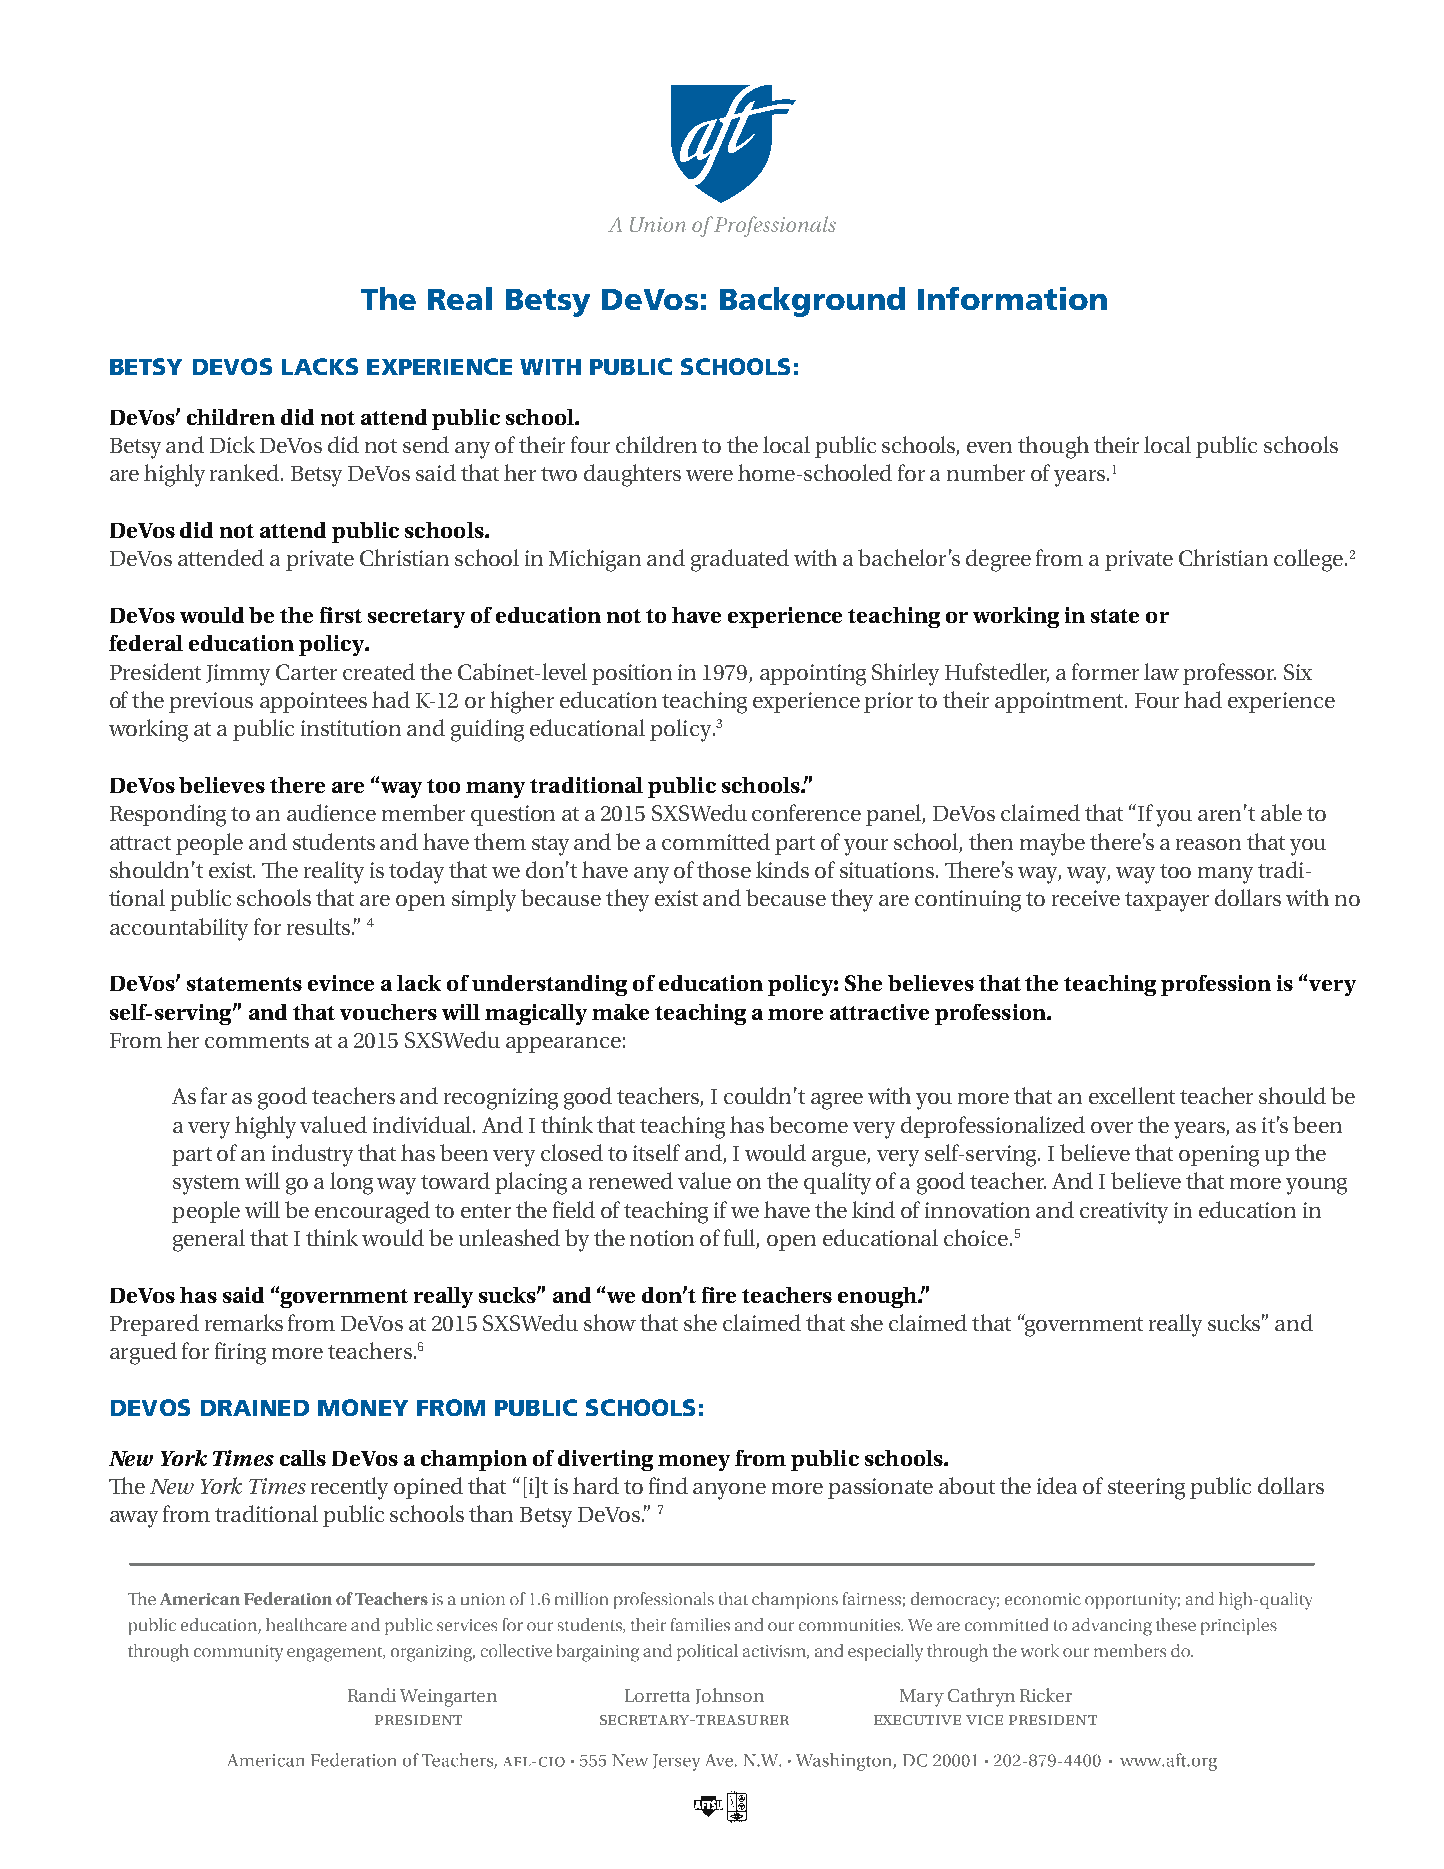 The image size is (1444, 1869). Describe the element at coordinates (1012, 298) in the page. I see `Information` at that location.
